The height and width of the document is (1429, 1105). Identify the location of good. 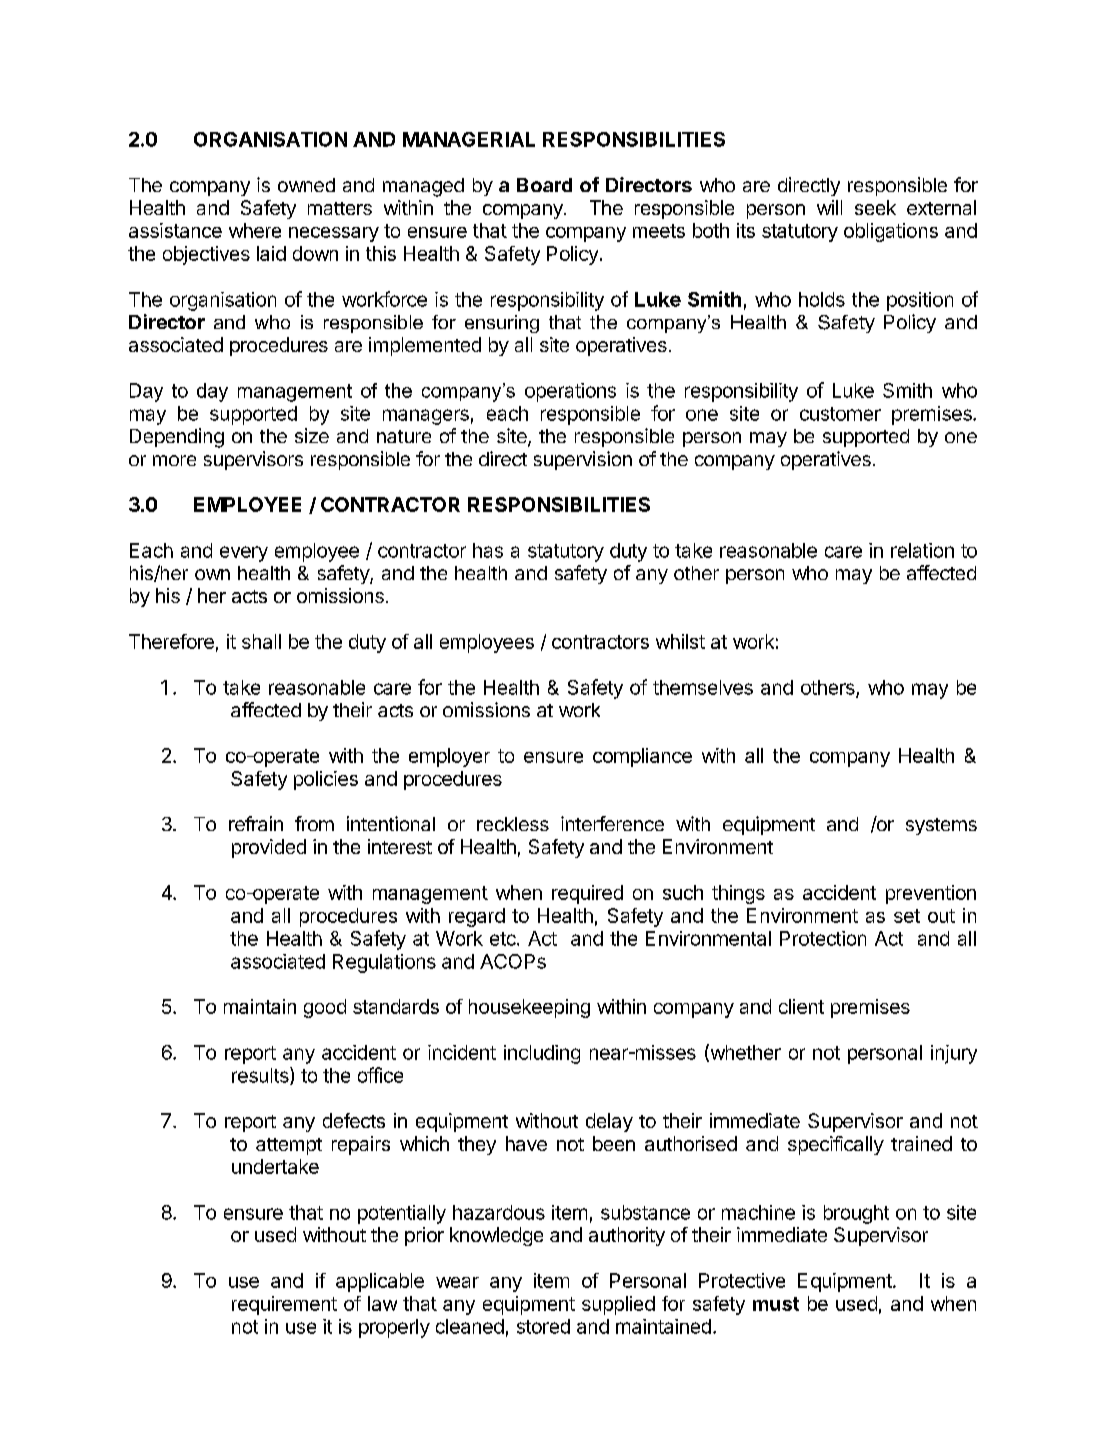
(325, 1008).
